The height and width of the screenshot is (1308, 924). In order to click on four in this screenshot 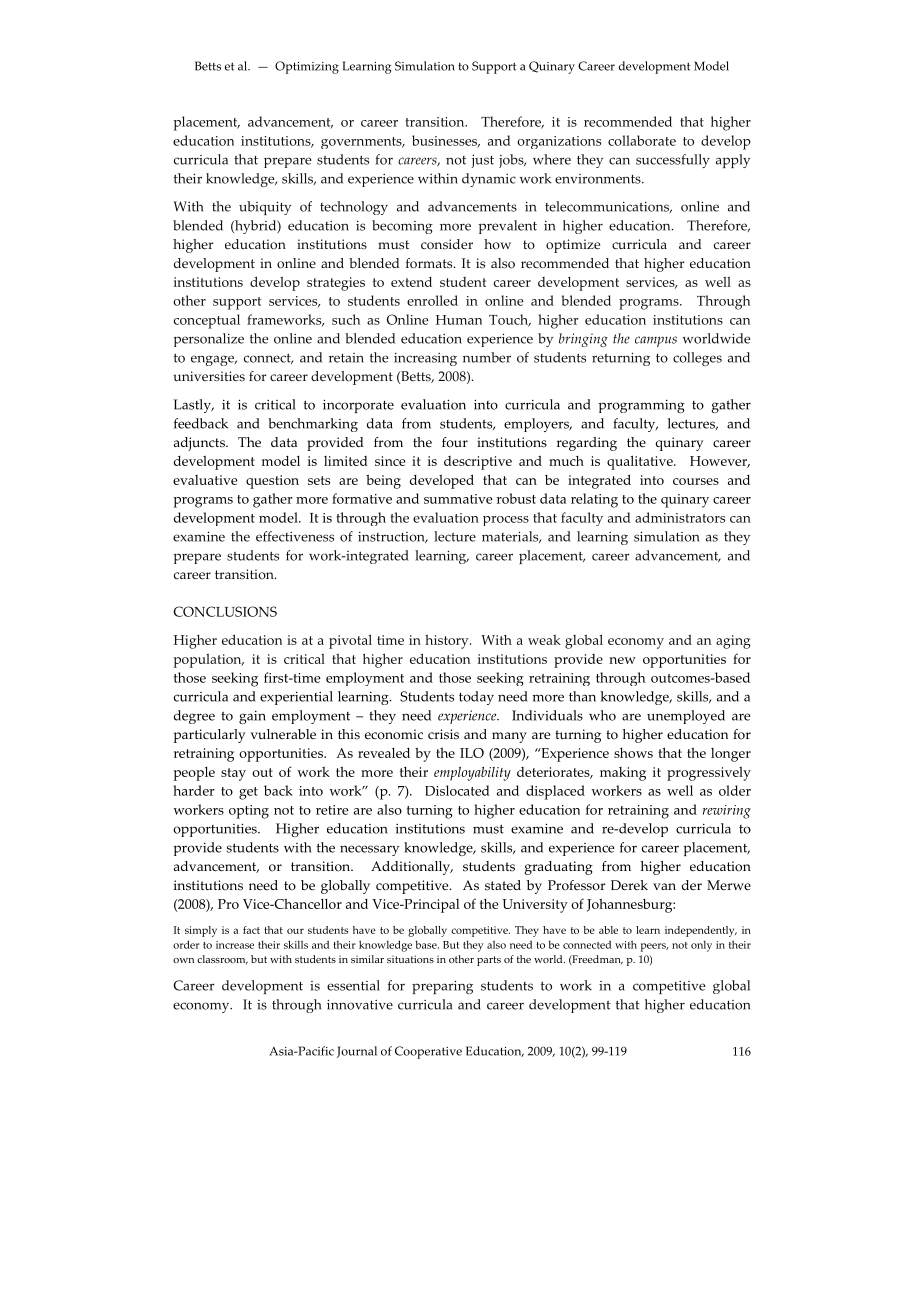, I will do `click(455, 442)`.
